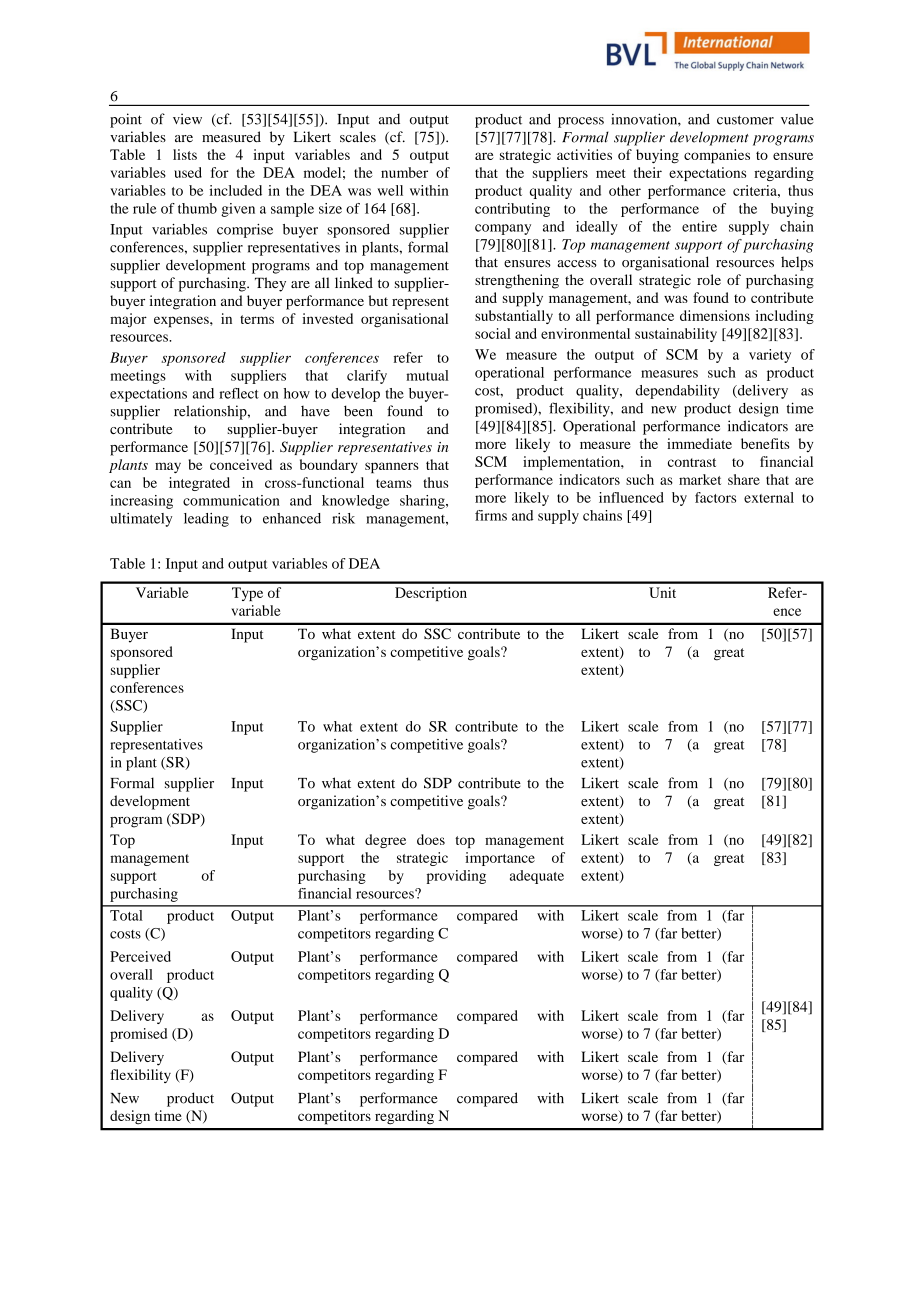 This screenshot has width=924, height=1308. I want to click on degree, so click(385, 841).
